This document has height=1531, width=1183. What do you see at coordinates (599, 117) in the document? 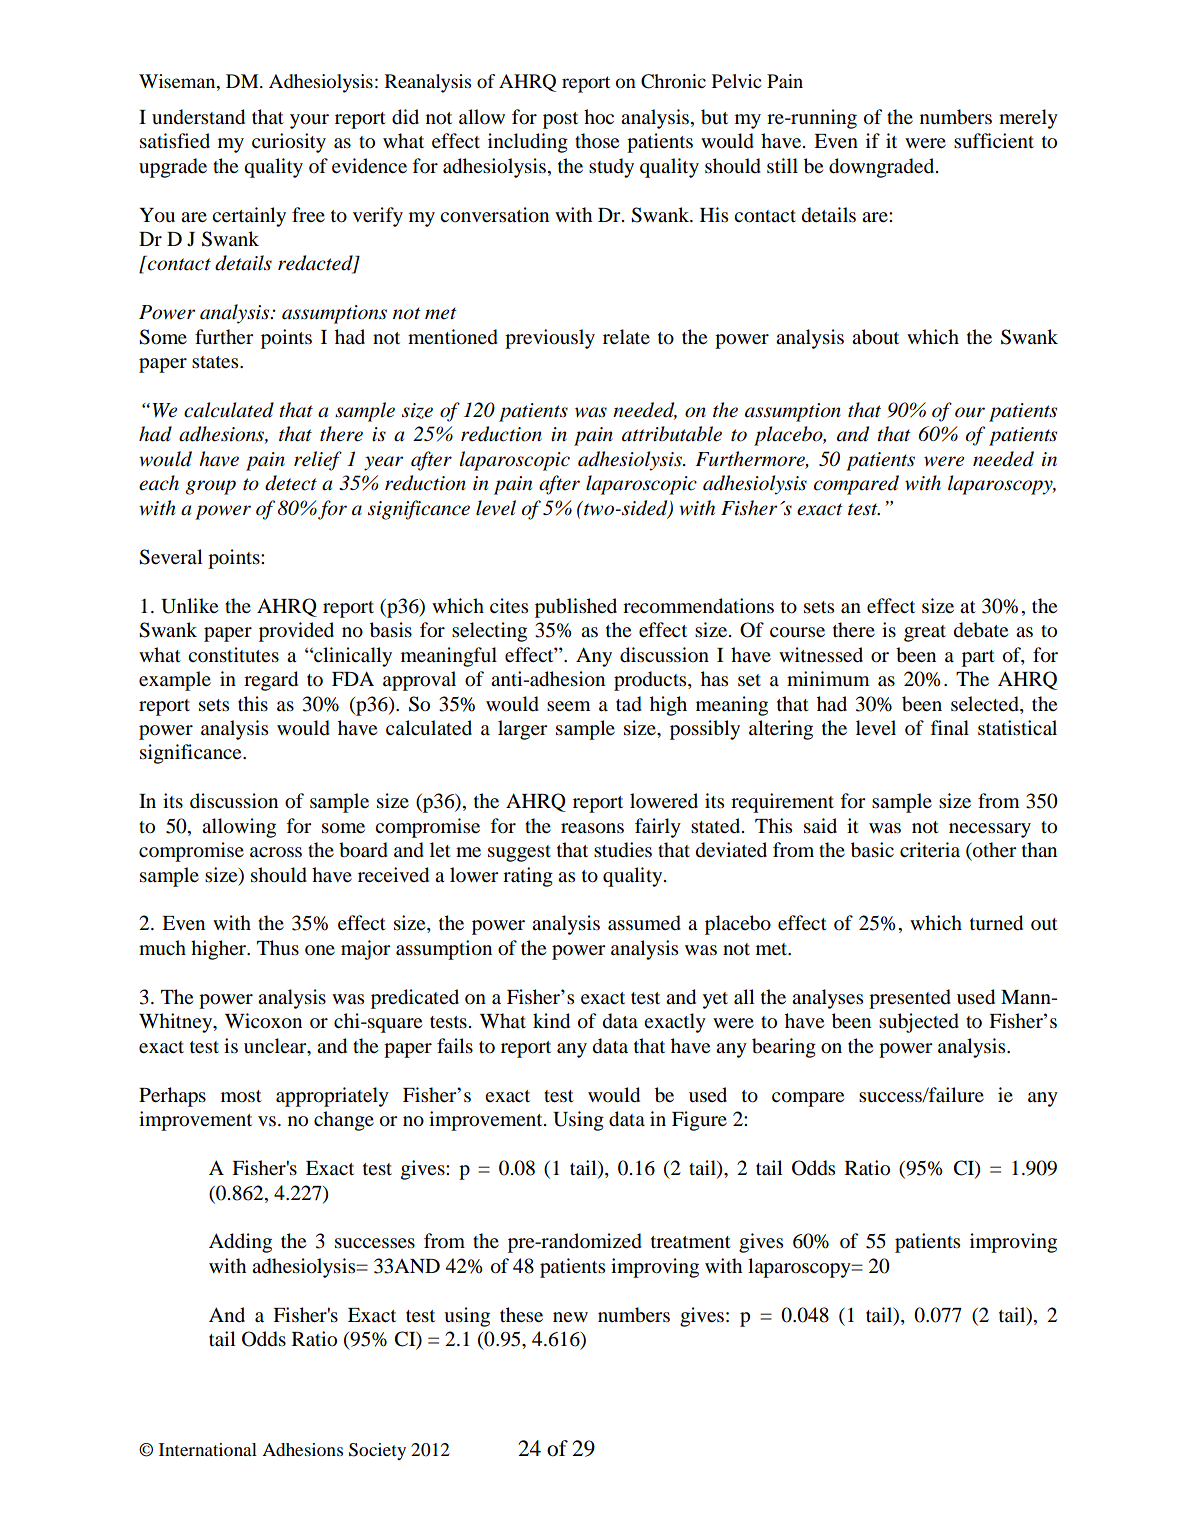
I see `hoc` at bounding box center [599, 117].
